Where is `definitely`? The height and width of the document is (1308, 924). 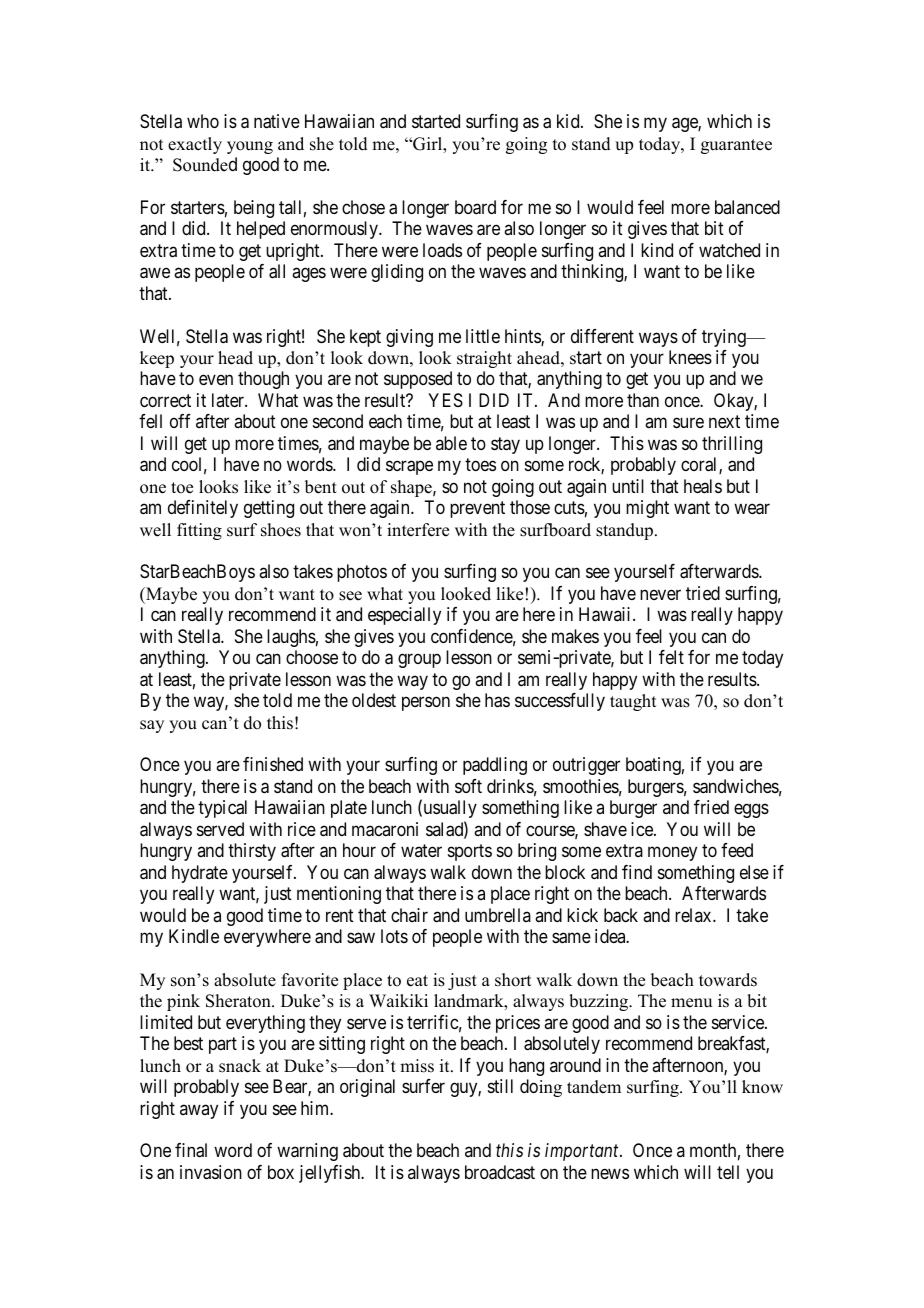
definitely is located at coordinates (203, 509).
